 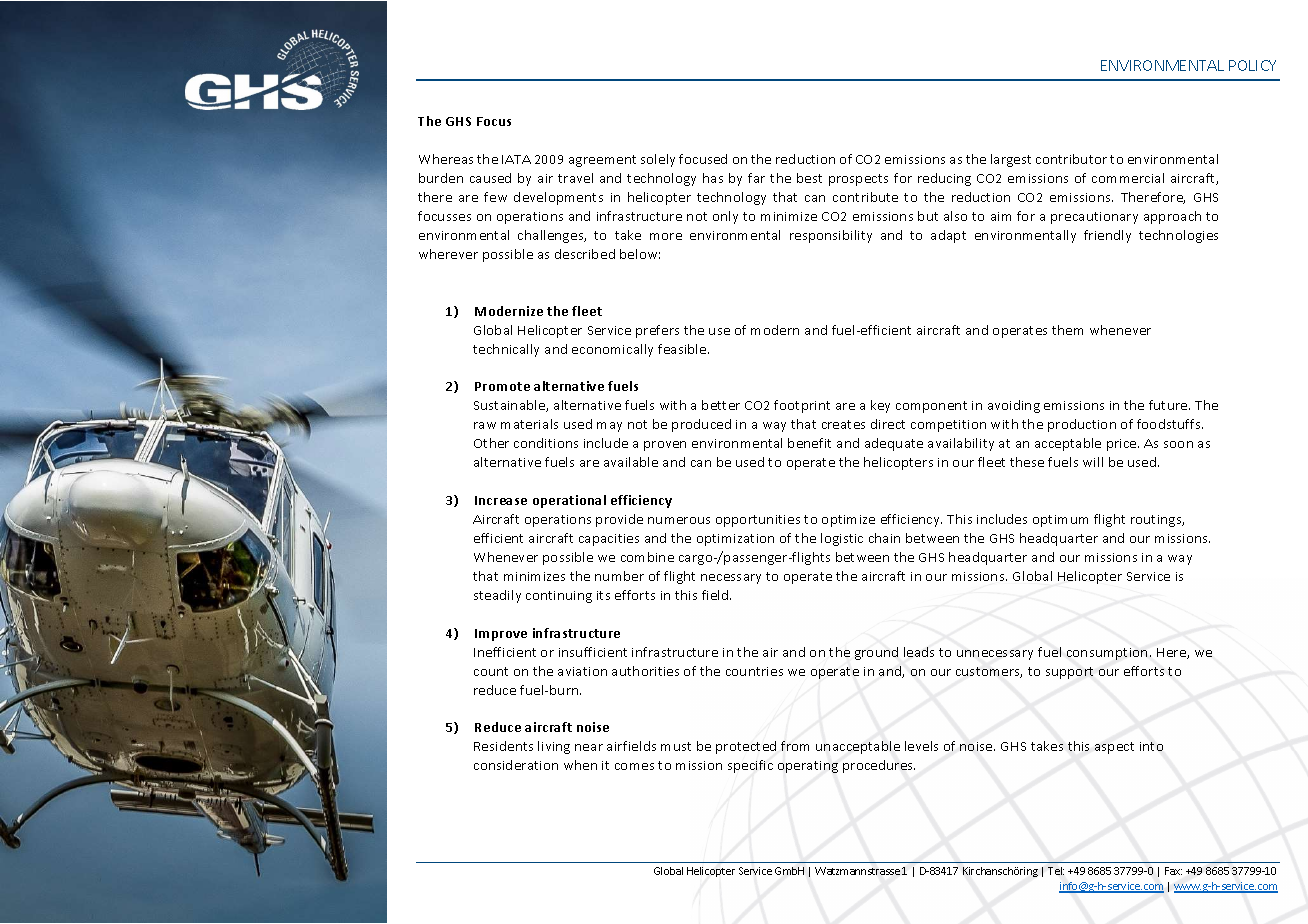 What do you see at coordinates (880, 406) in the screenshot?
I see `key` at bounding box center [880, 406].
